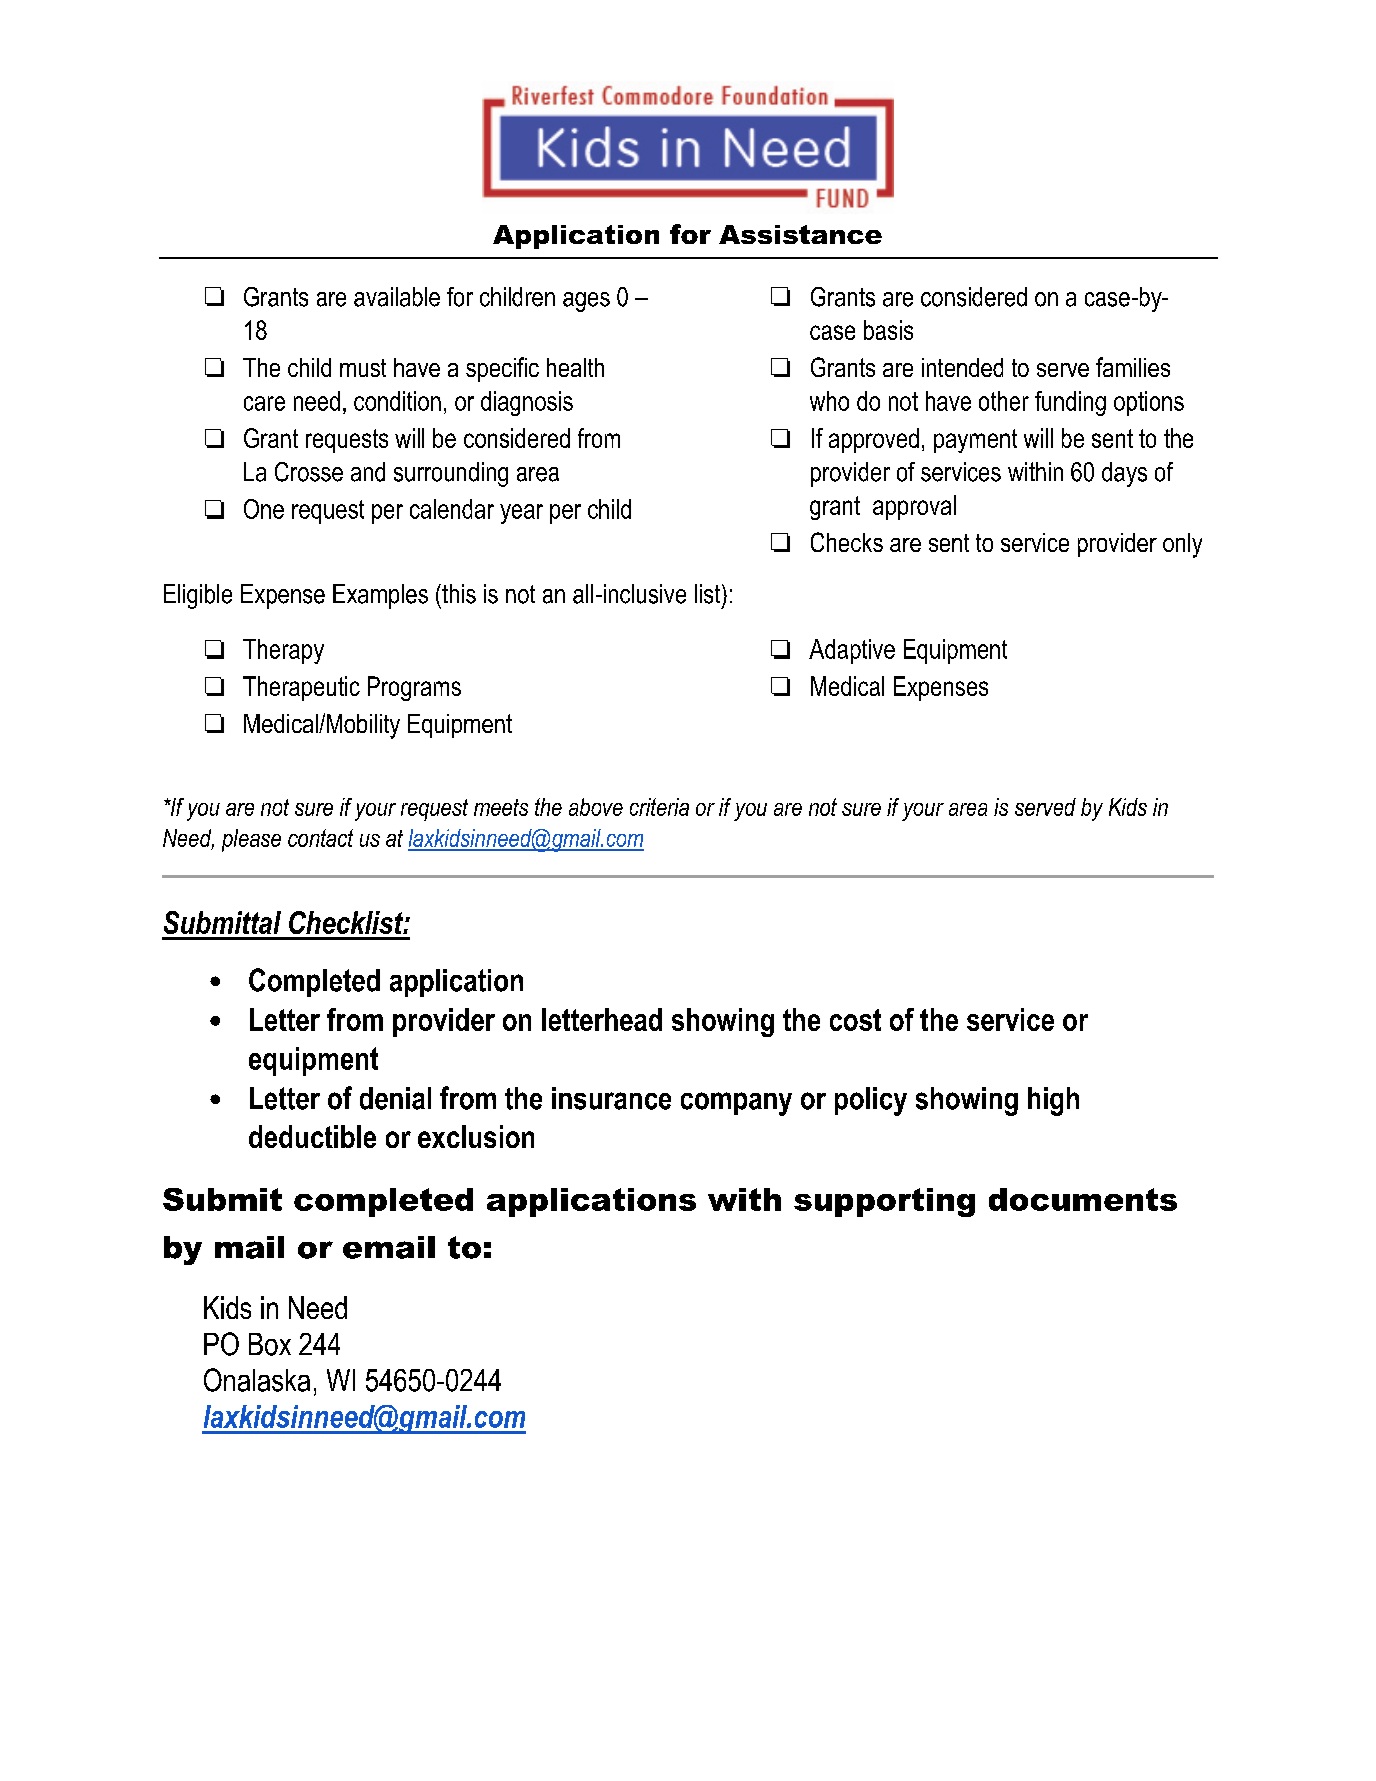 The width and height of the document is (1376, 1781). Describe the element at coordinates (1133, 367) in the document. I see `families` at that location.
